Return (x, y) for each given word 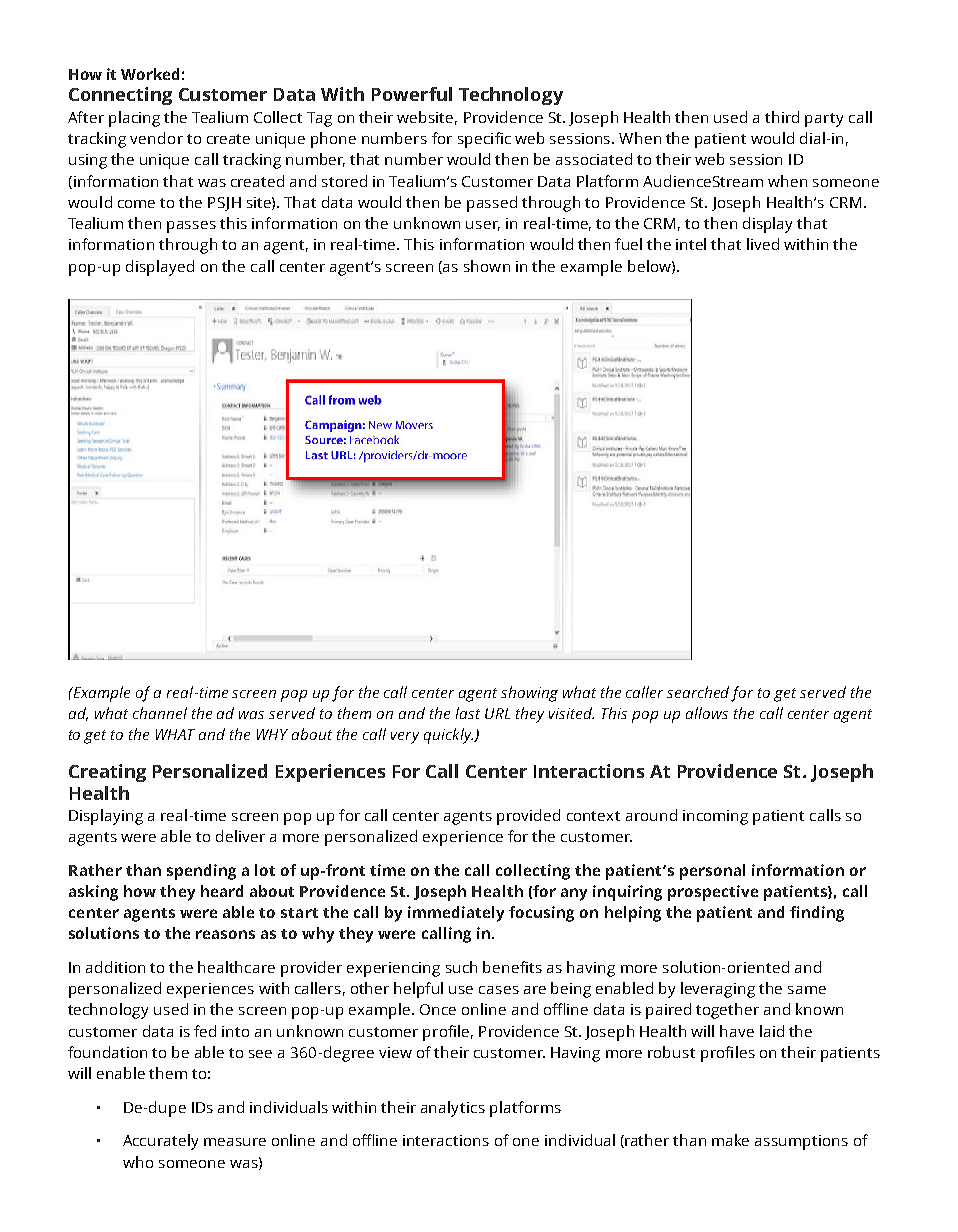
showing (529, 694)
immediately (456, 914)
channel (160, 713)
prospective (713, 893)
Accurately (160, 1142)
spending (201, 872)
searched (698, 692)
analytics (453, 1109)
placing (134, 119)
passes (191, 227)
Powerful (412, 94)
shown (487, 266)
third (782, 117)
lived (763, 244)
